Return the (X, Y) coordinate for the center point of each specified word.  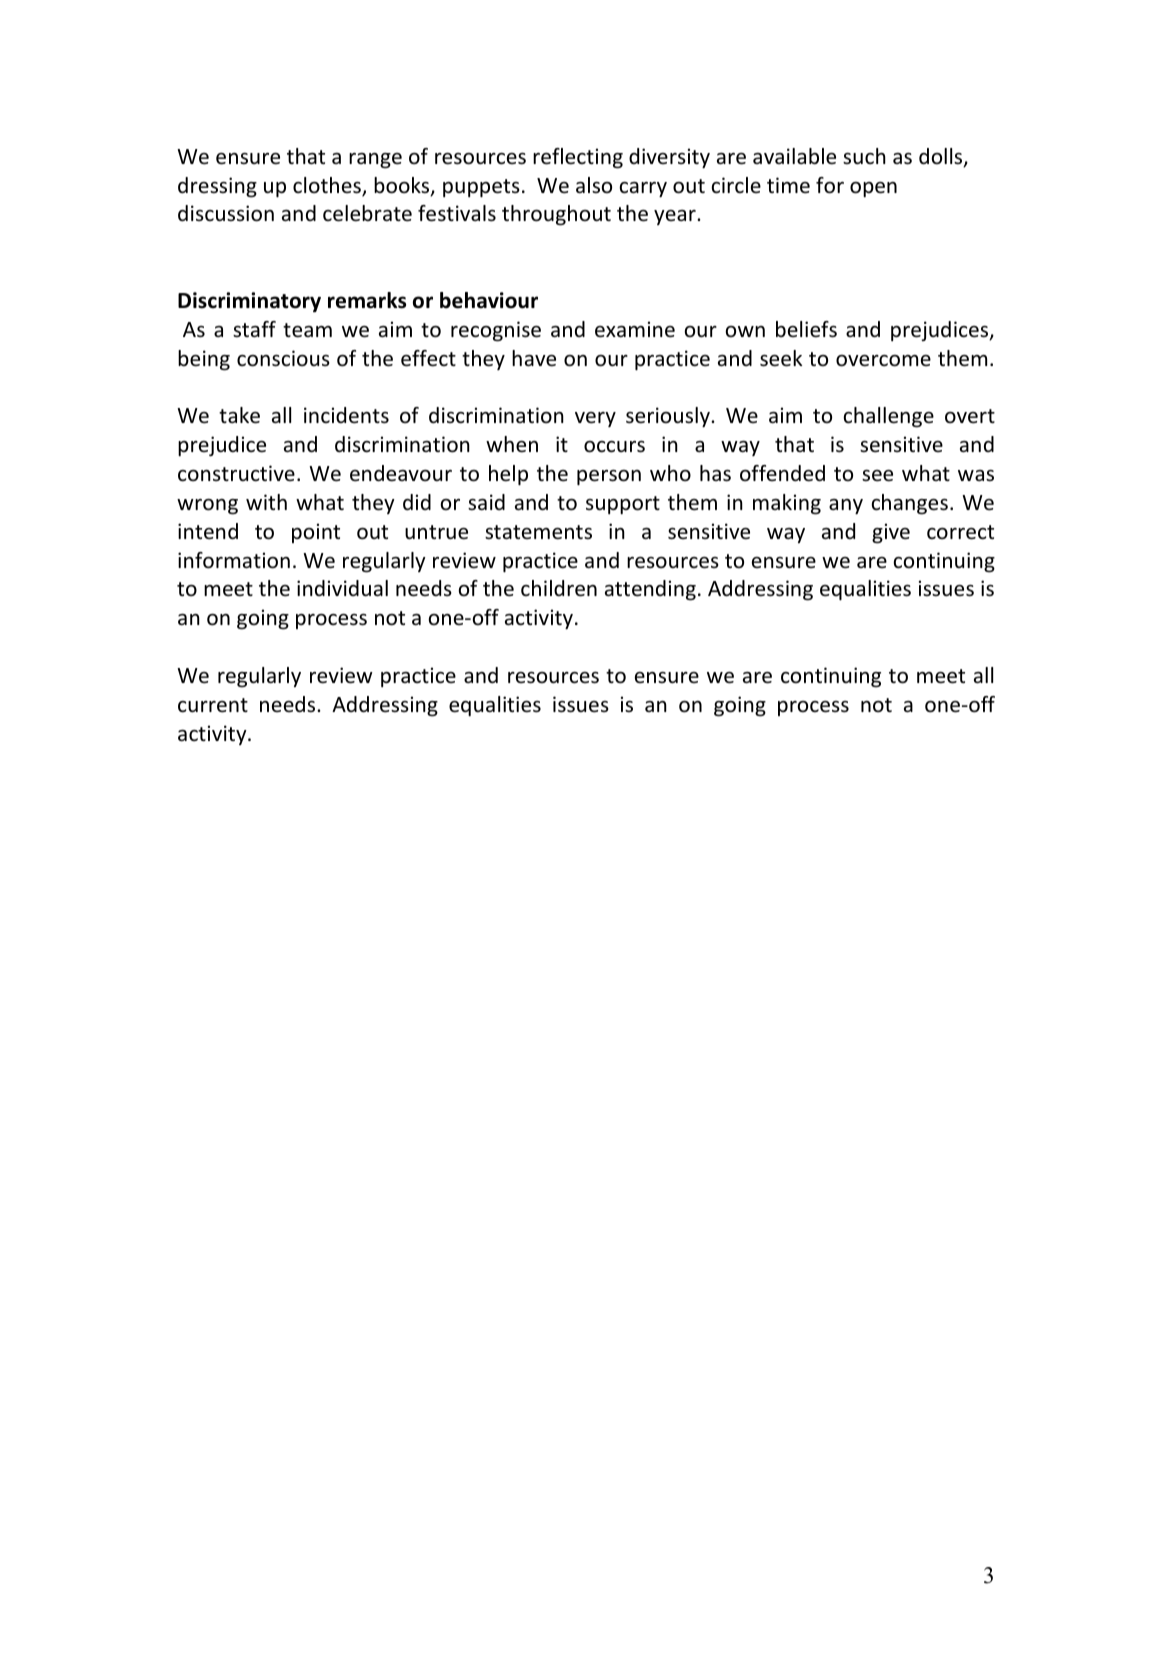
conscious (283, 358)
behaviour (489, 300)
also (594, 185)
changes (910, 504)
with (266, 502)
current (213, 705)
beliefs (806, 329)
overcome (883, 361)
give (891, 533)
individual (342, 588)
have (534, 358)
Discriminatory (249, 302)
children (559, 588)
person (609, 478)
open (873, 189)
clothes (328, 186)
